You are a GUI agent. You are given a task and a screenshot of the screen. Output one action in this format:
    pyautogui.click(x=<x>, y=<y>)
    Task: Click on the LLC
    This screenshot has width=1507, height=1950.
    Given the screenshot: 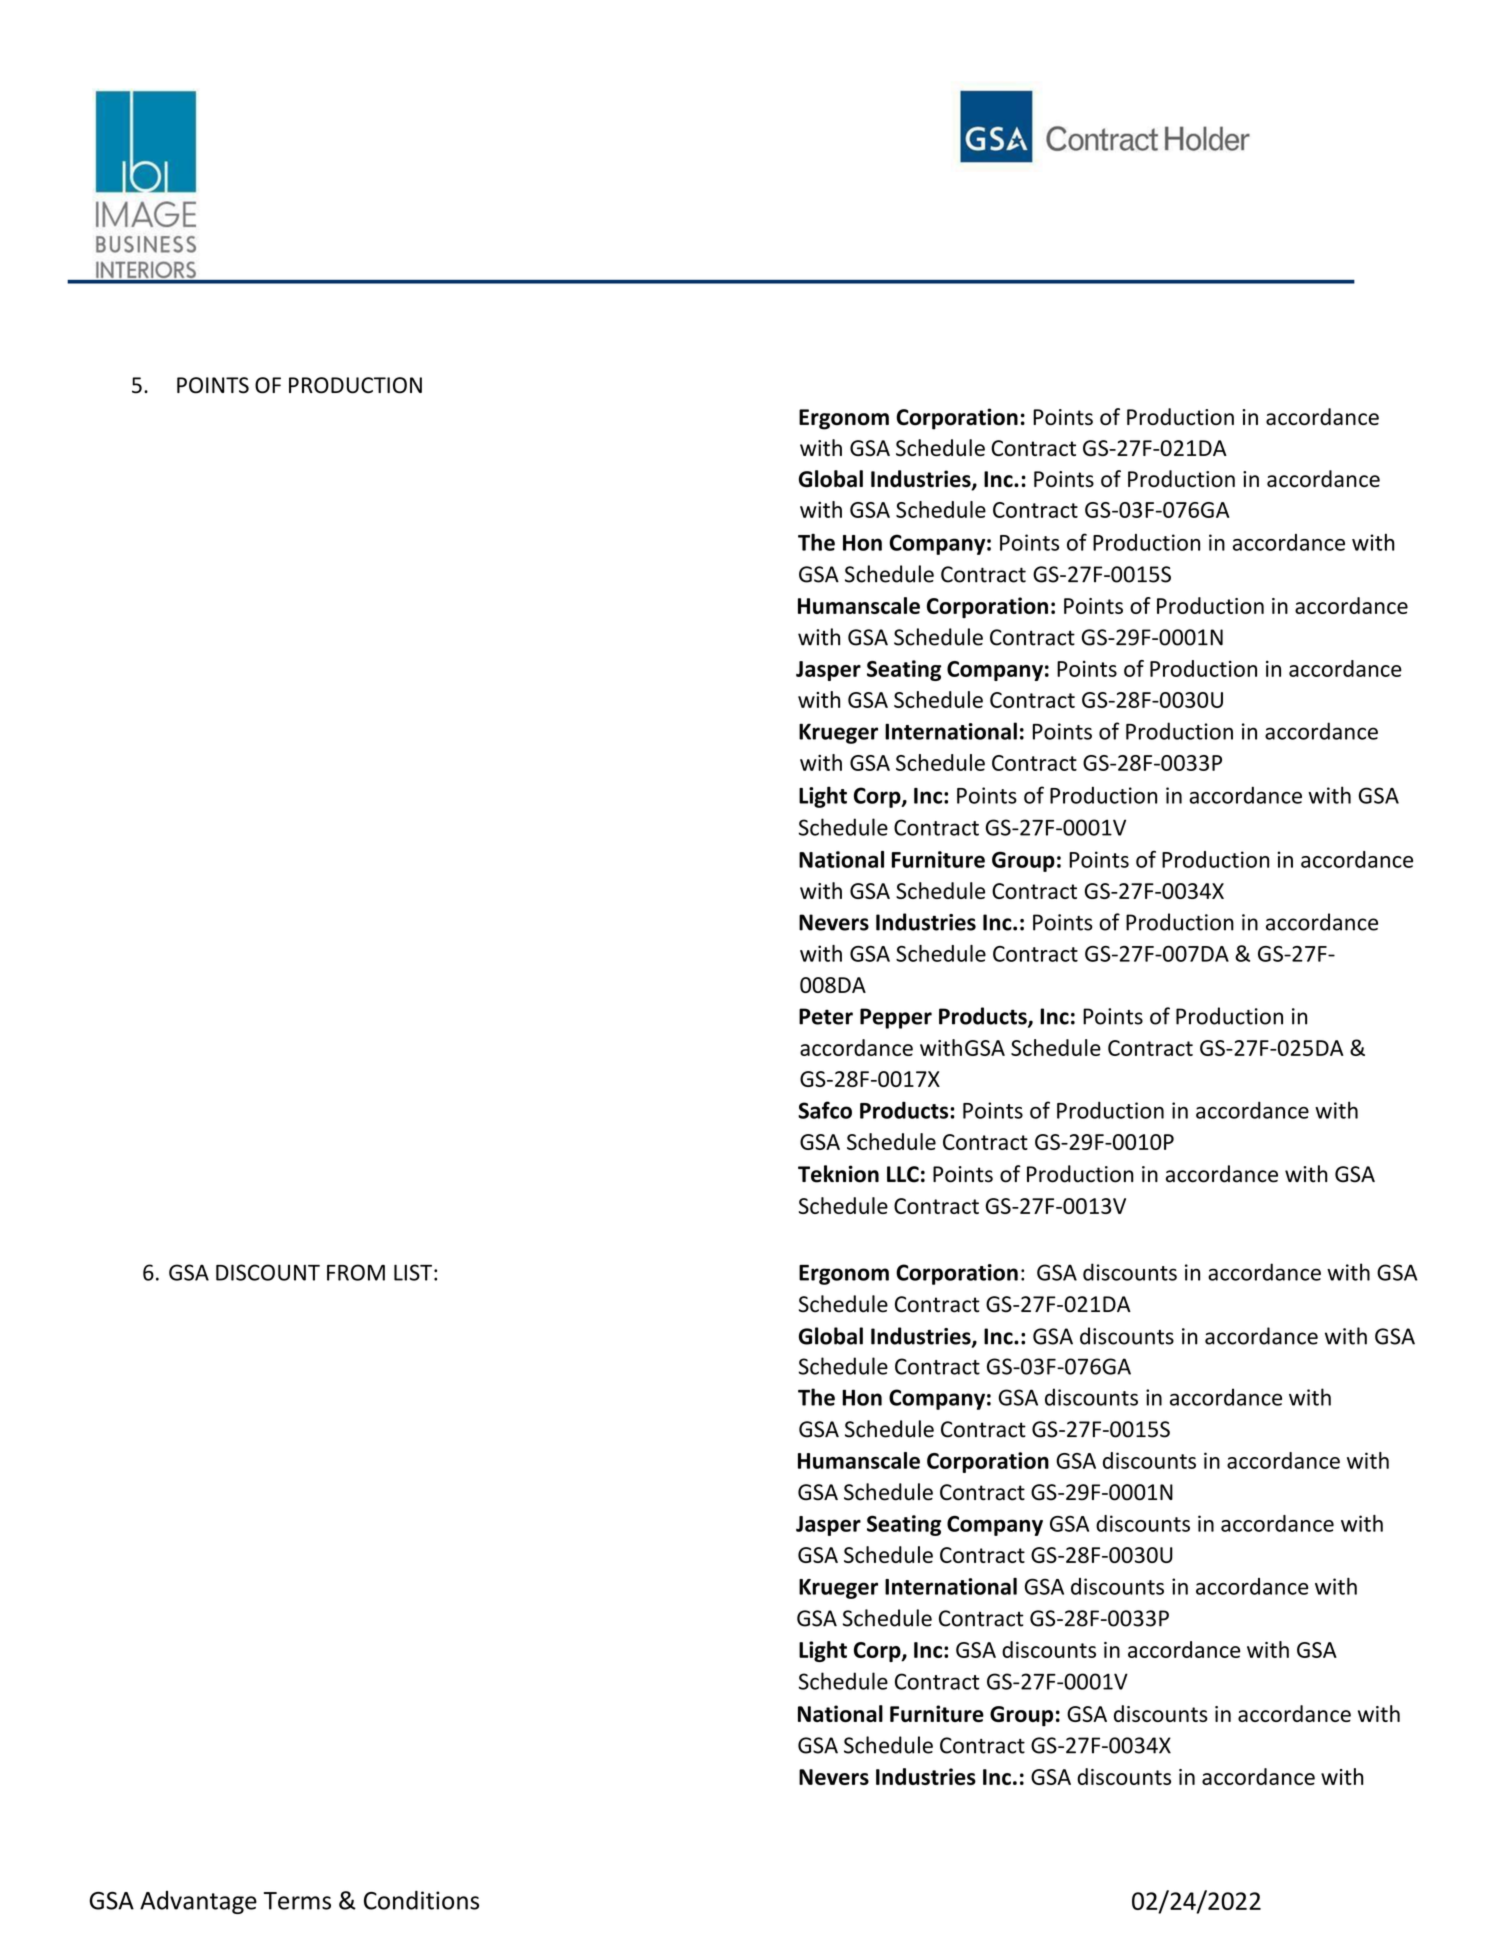 What is the action you would take?
    pyautogui.click(x=903, y=1174)
